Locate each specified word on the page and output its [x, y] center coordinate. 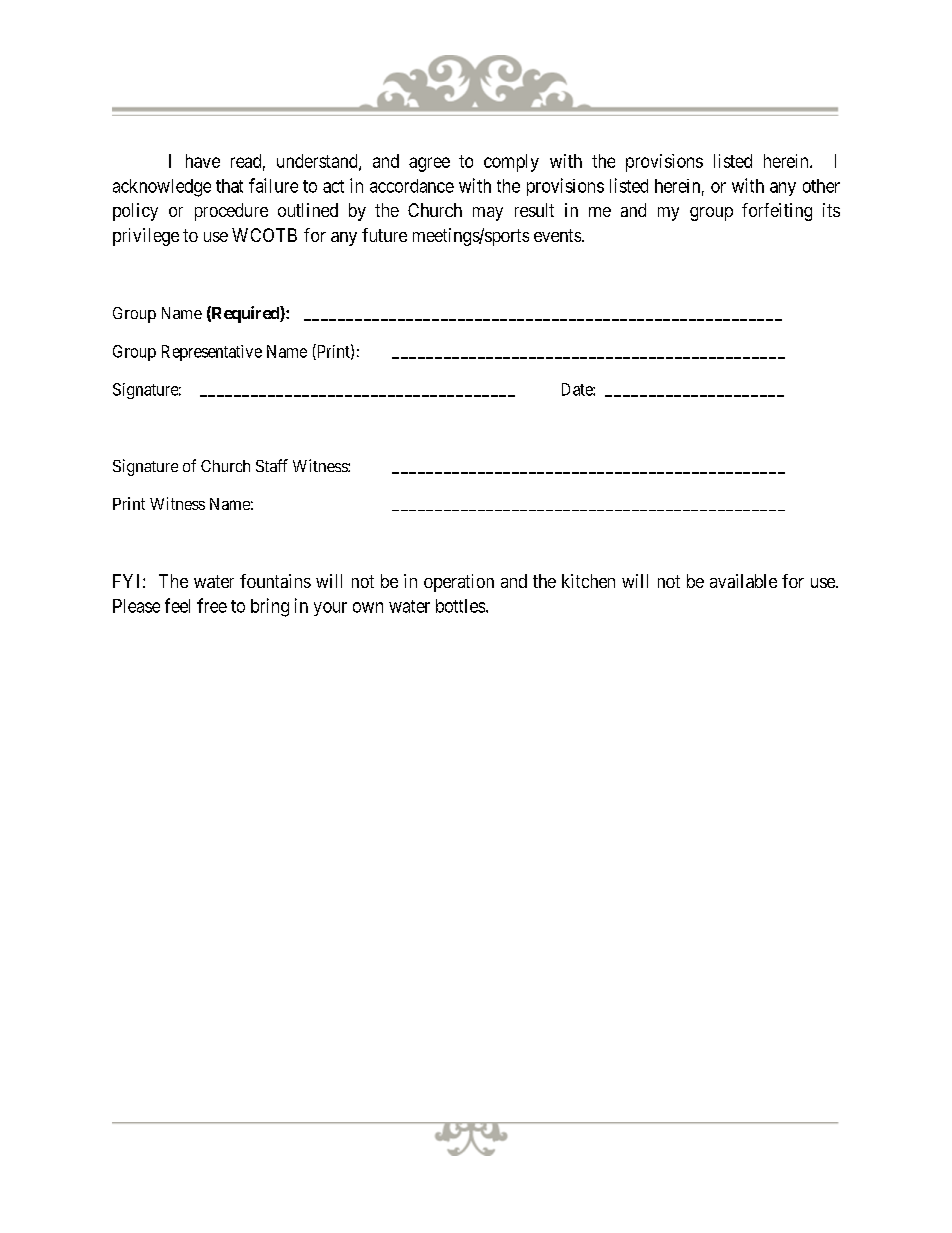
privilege [146, 237]
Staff [272, 465]
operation [459, 583]
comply [511, 163]
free [212, 605]
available [743, 581]
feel [177, 605]
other [821, 186]
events [558, 235]
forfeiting [777, 212]
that [229, 186]
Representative [212, 353]
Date [578, 389]
